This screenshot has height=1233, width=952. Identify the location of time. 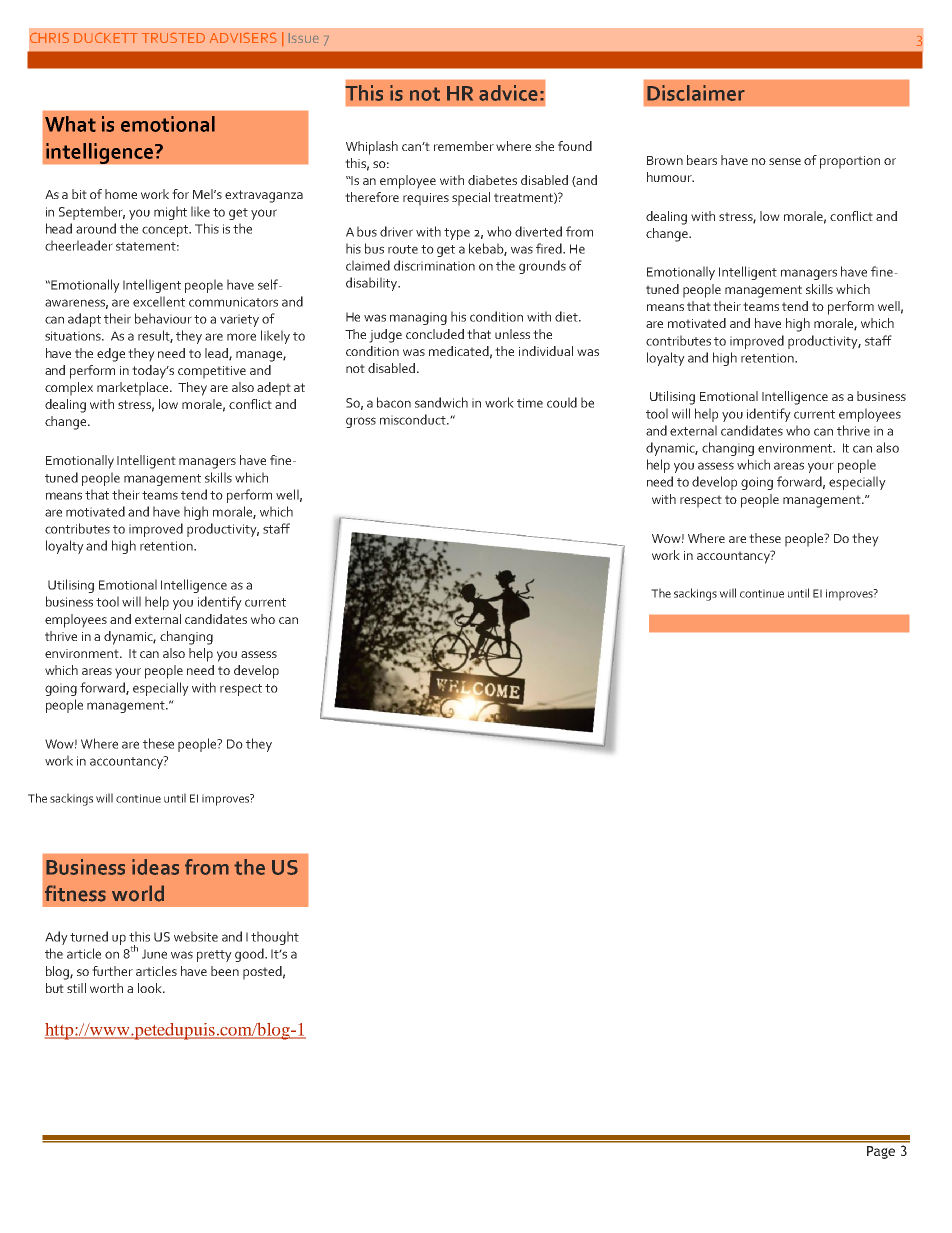
(530, 403).
